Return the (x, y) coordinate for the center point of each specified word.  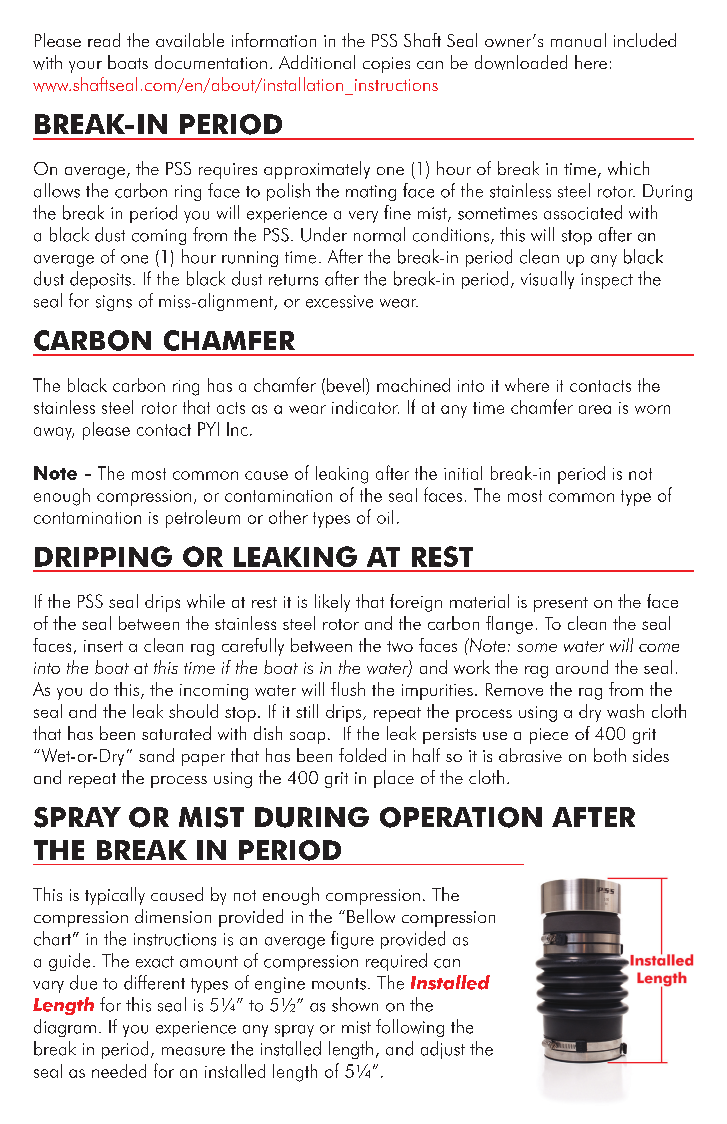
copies (386, 65)
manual (578, 40)
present (561, 604)
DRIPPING (103, 556)
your (85, 67)
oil (385, 517)
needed (119, 1071)
